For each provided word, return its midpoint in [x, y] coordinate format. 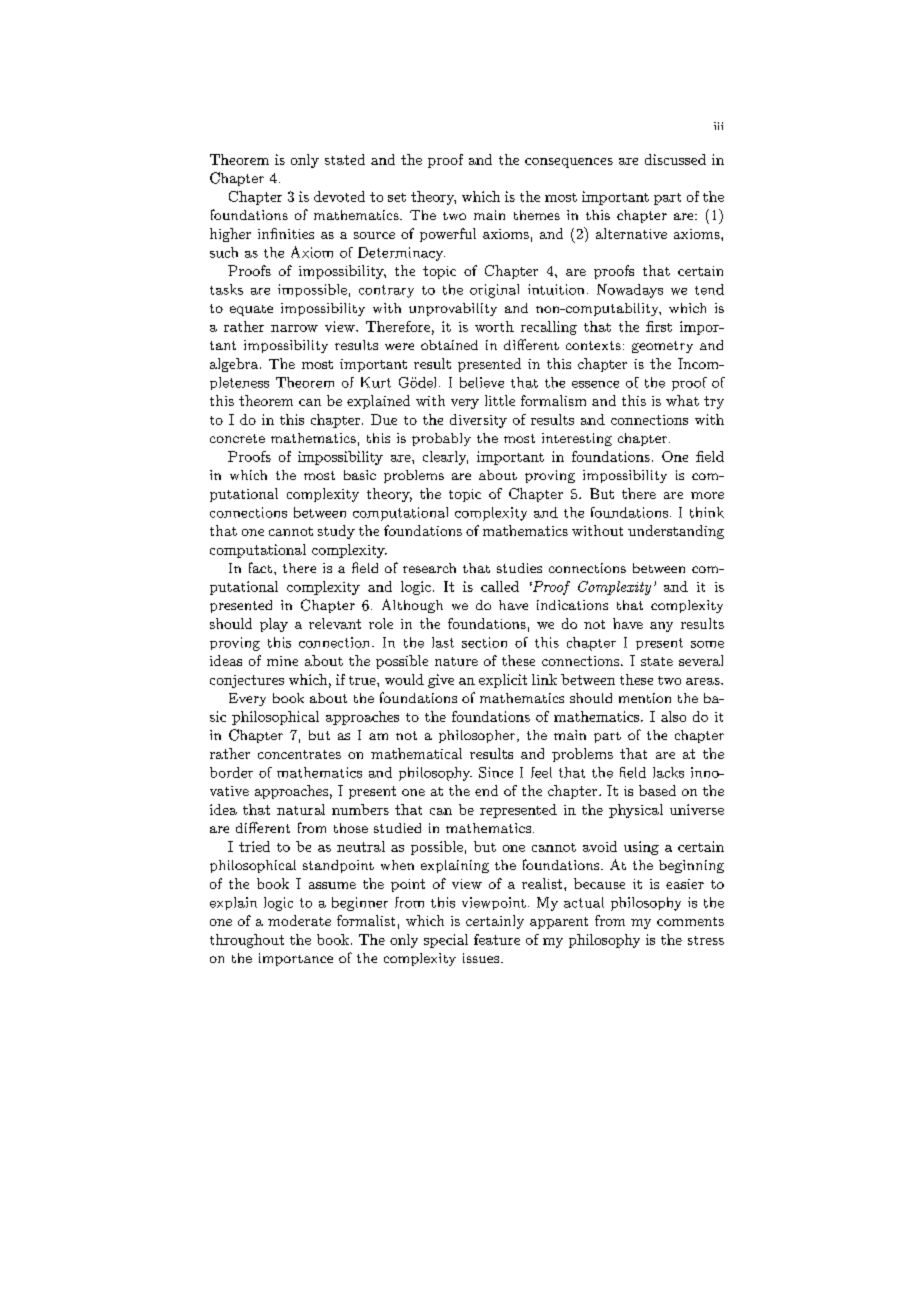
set [397, 197]
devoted [339, 196]
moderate [299, 920]
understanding [676, 532]
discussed [675, 159]
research [429, 568]
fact [260, 567]
